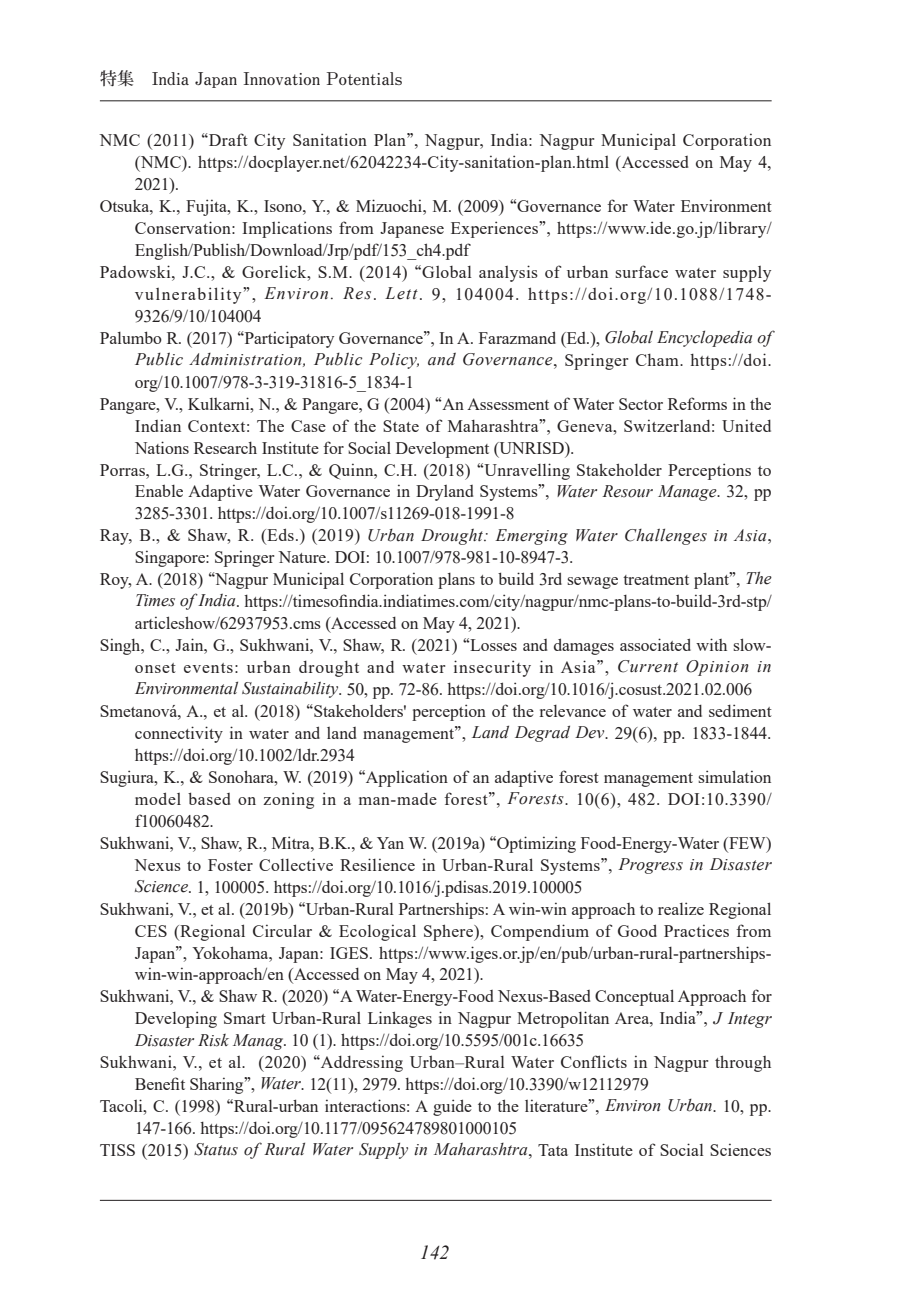 This image has width=921, height=1307. What do you see at coordinates (390, 843) in the image?
I see `Yan` at bounding box center [390, 843].
